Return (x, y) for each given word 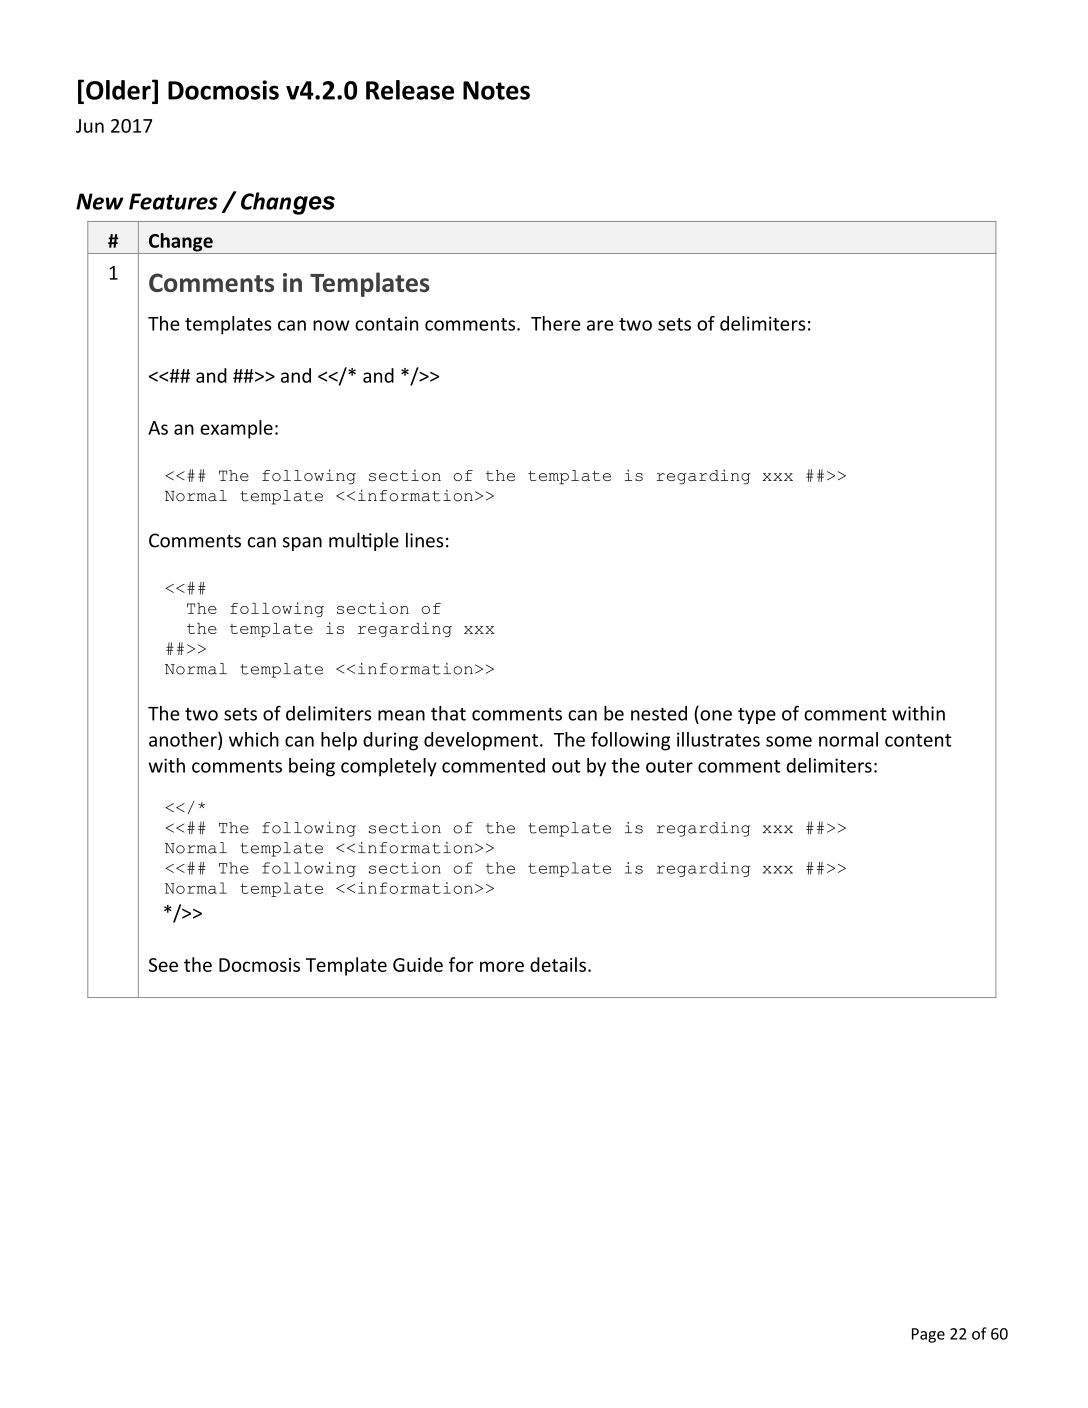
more (502, 966)
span (302, 544)
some (789, 741)
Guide (418, 964)
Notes (496, 90)
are (600, 325)
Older (119, 91)
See (163, 965)
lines (425, 540)
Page (928, 1335)
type (757, 716)
